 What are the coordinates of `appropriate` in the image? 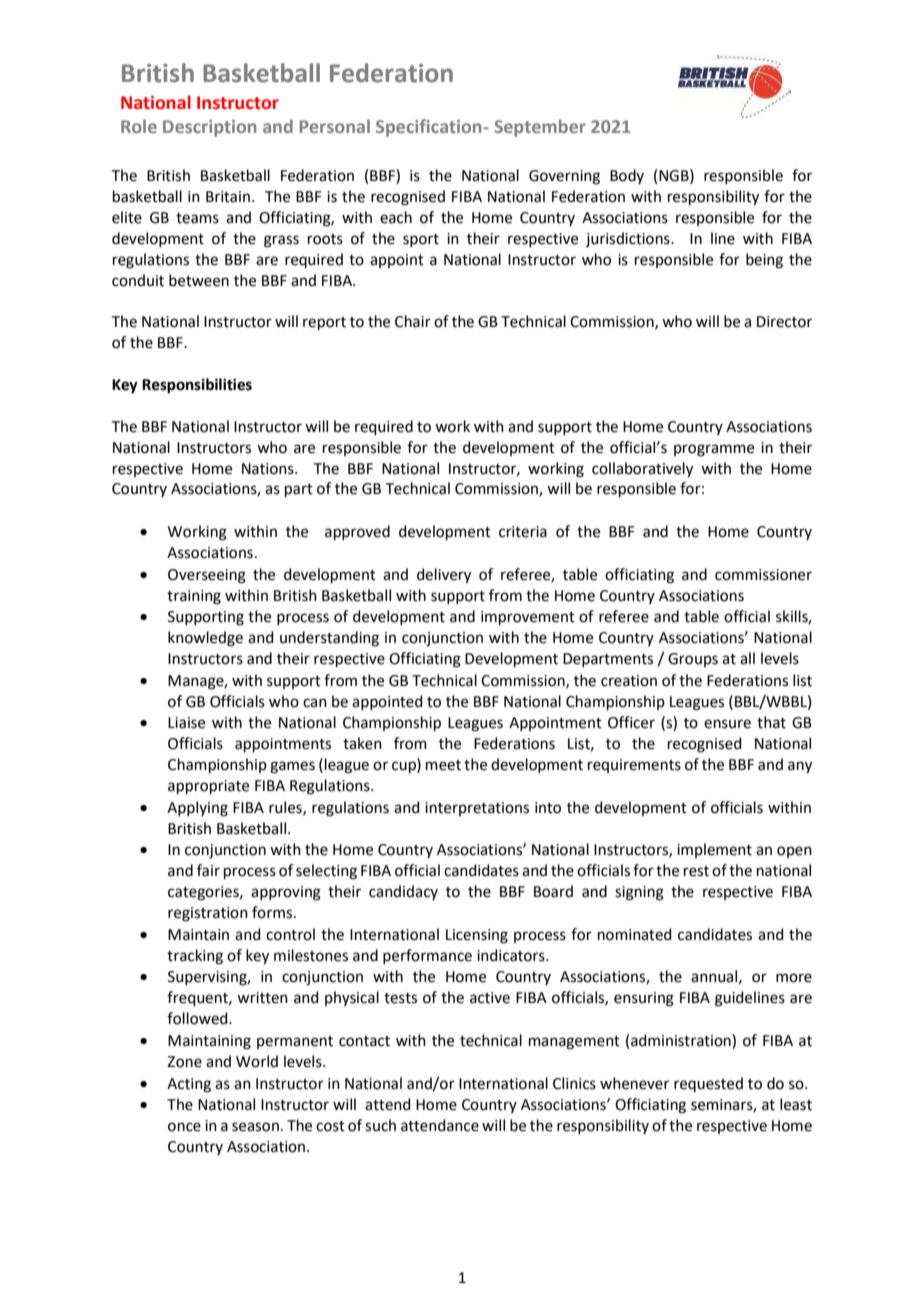 It's located at (208, 787).
